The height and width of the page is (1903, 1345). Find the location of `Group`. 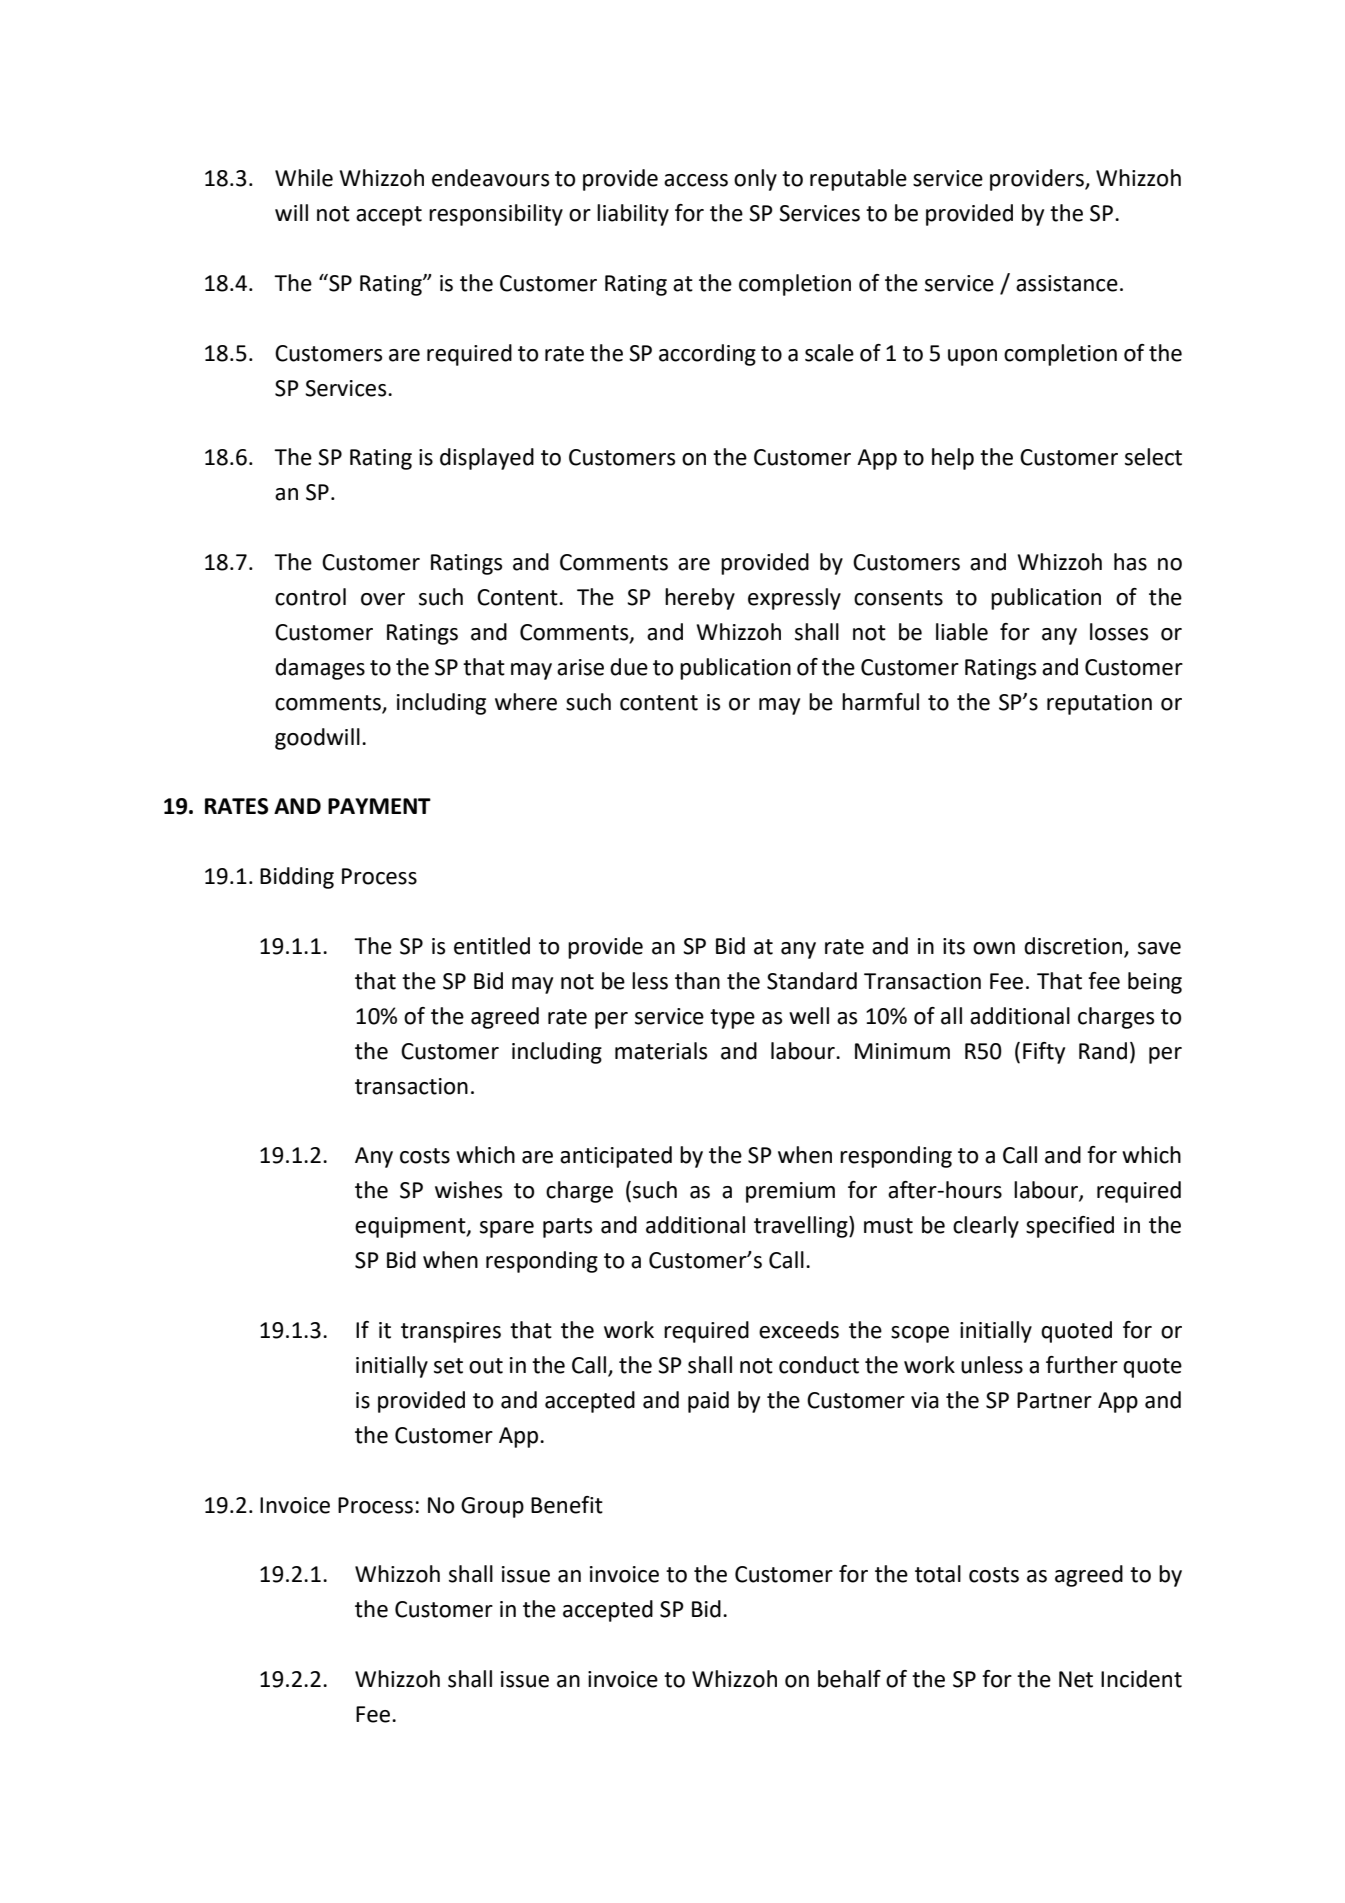

Group is located at coordinates (492, 1507).
